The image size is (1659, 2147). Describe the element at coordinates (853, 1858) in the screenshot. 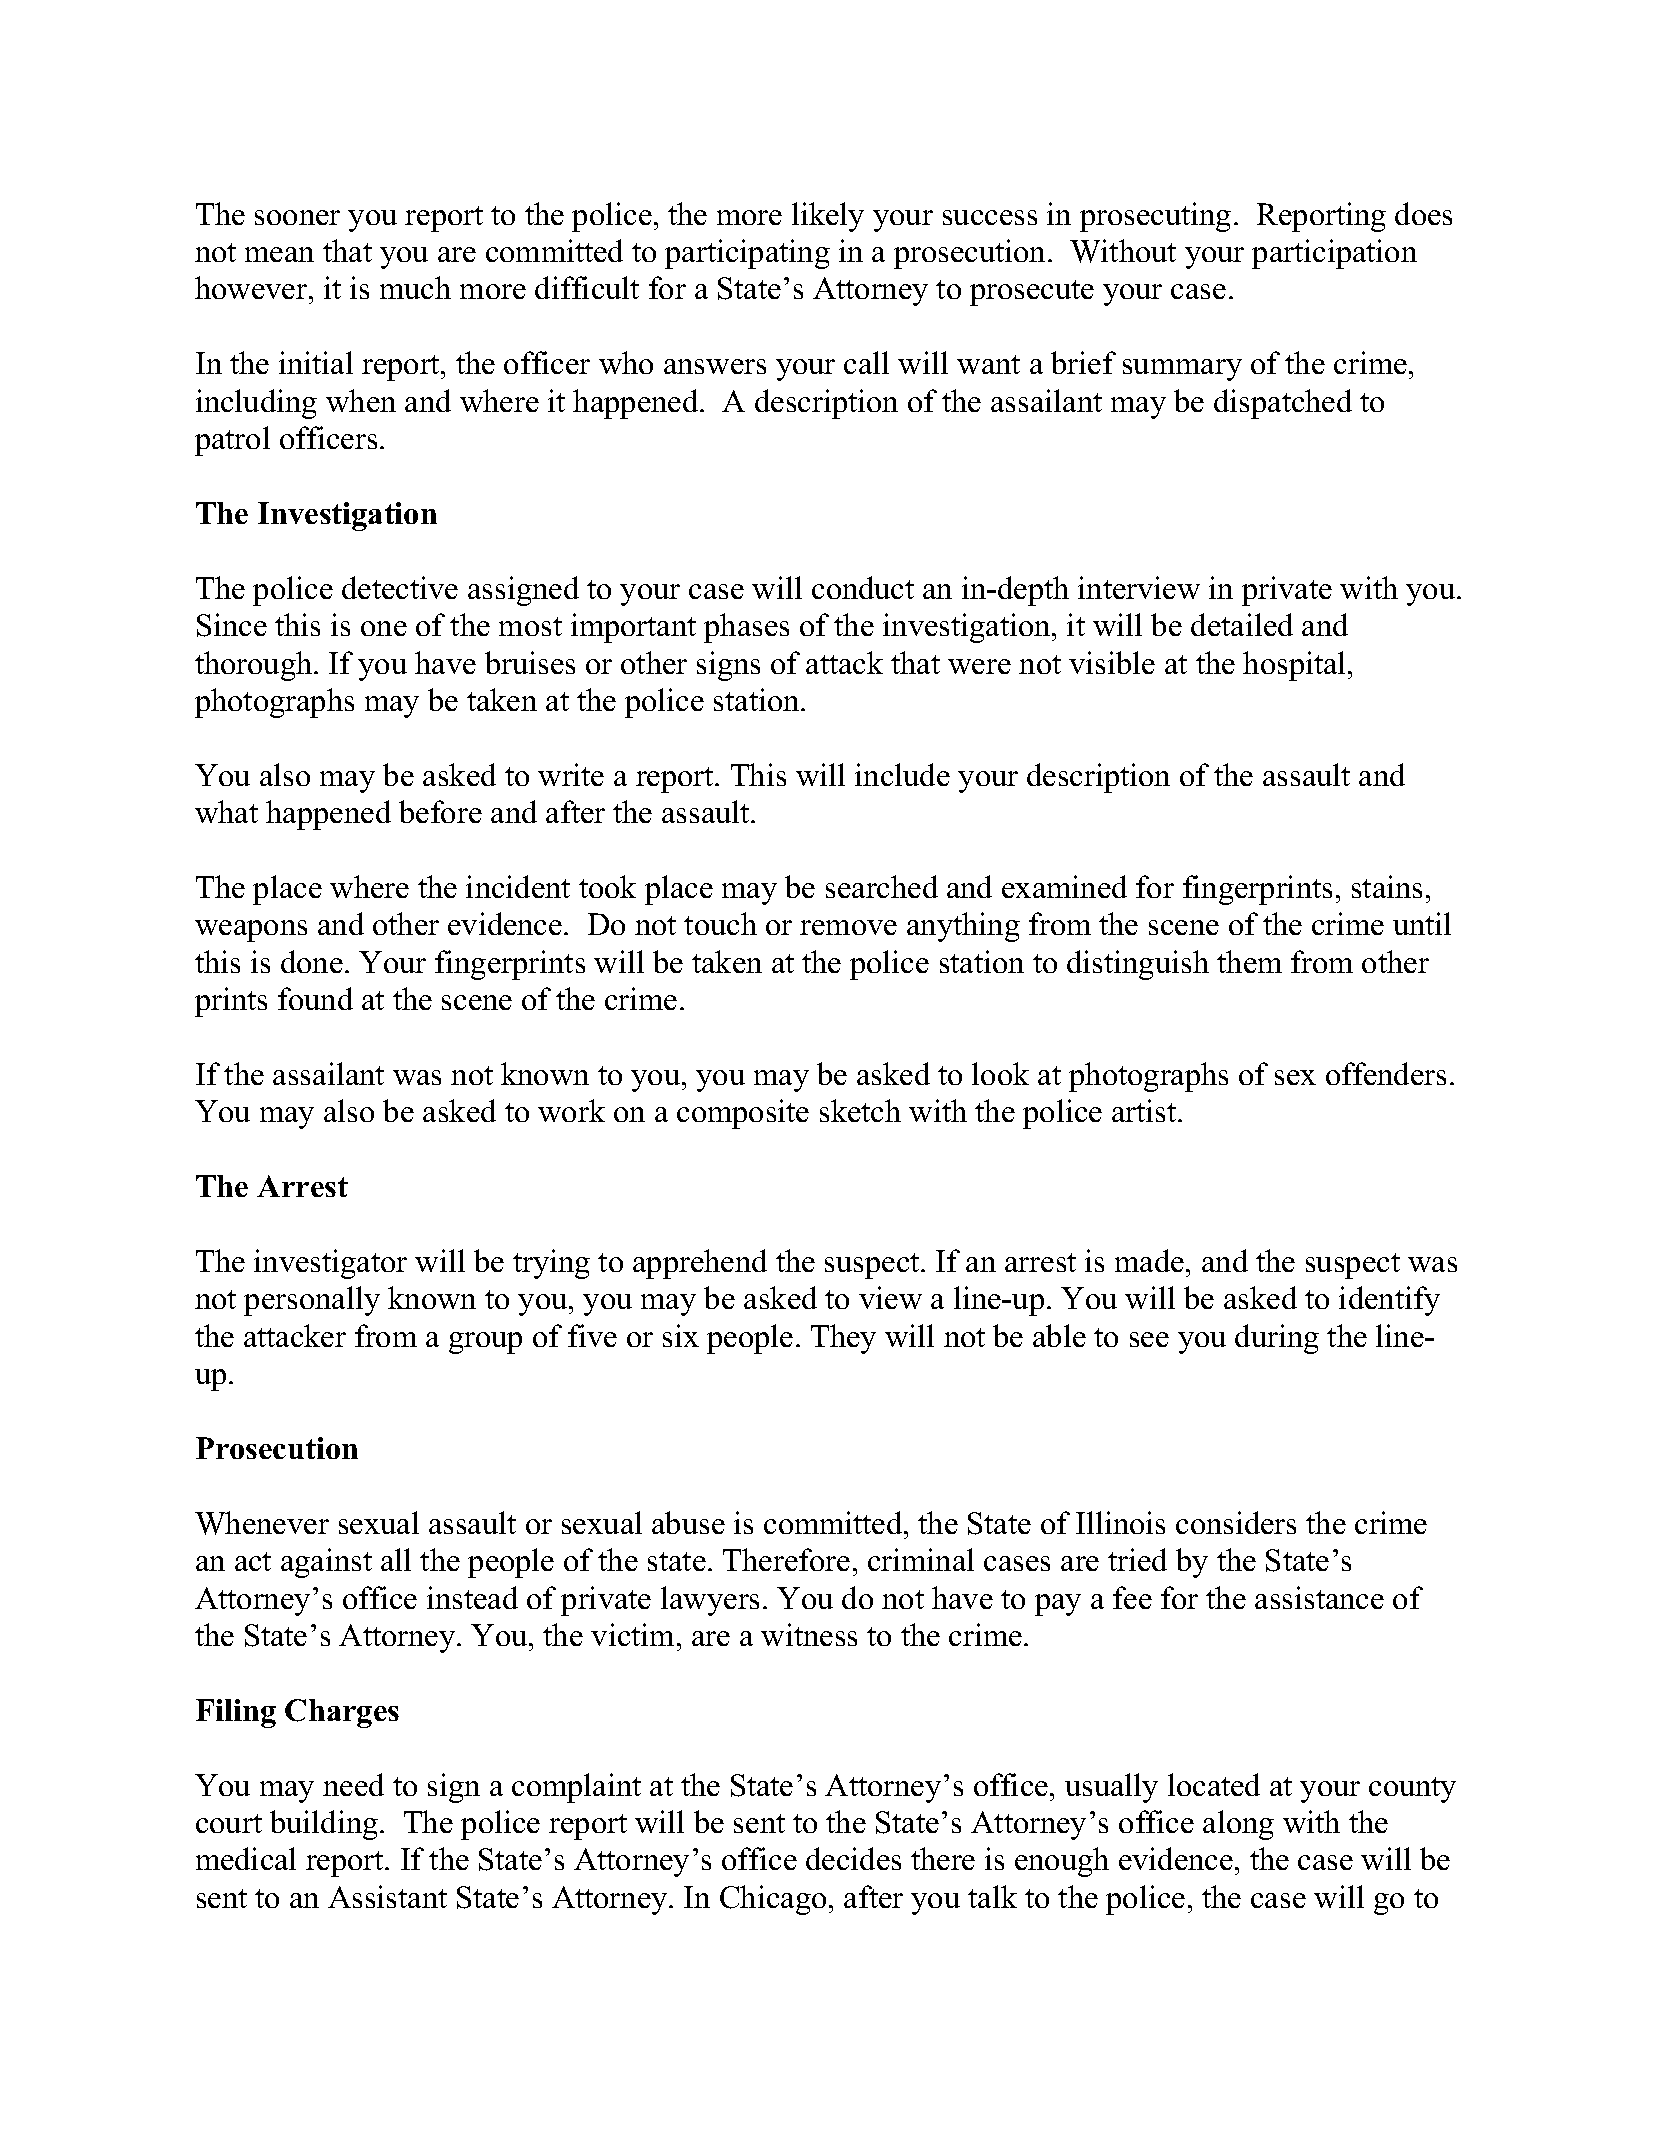

I see `decides` at that location.
